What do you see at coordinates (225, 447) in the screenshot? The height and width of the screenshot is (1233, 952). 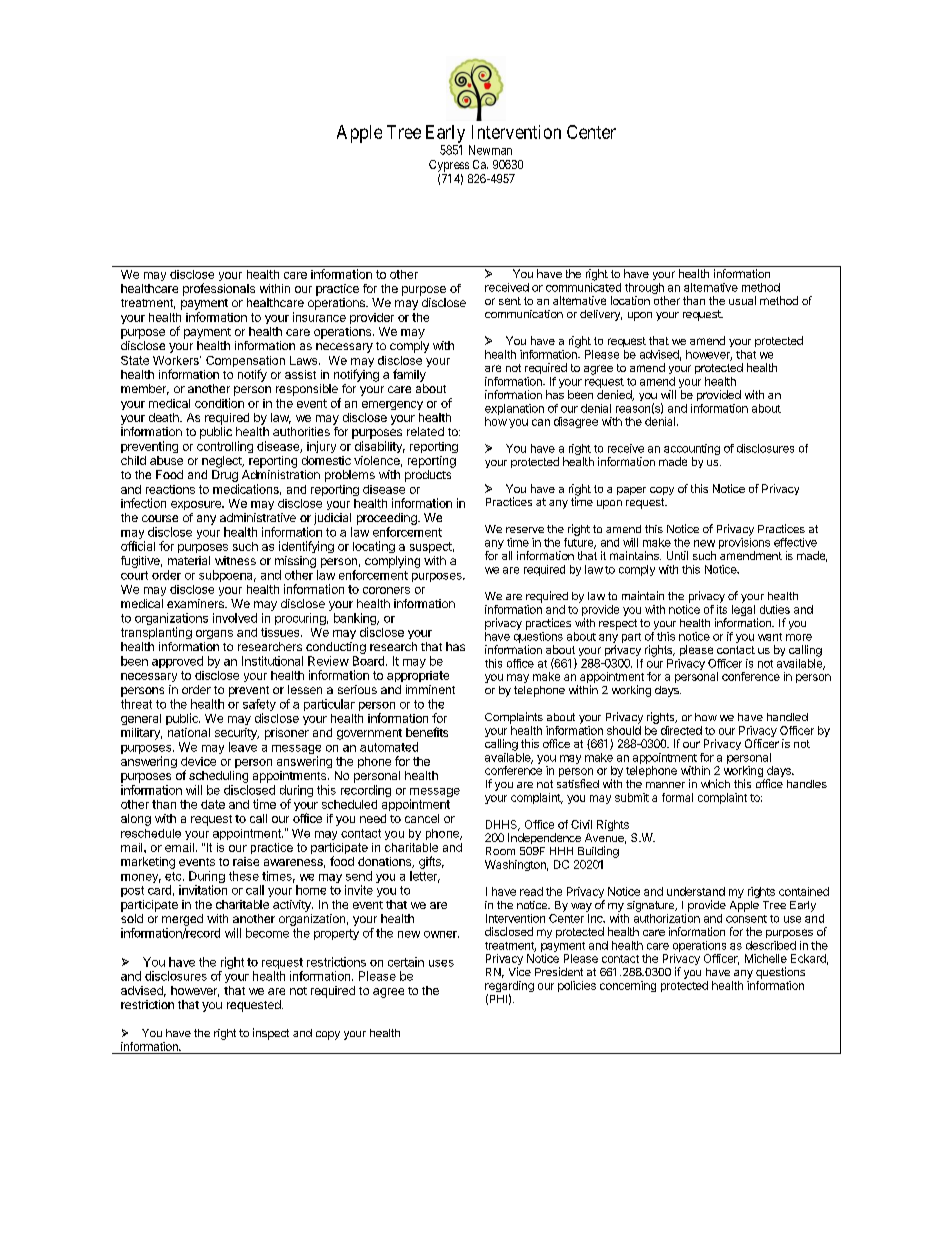 I see `controlling` at bounding box center [225, 447].
